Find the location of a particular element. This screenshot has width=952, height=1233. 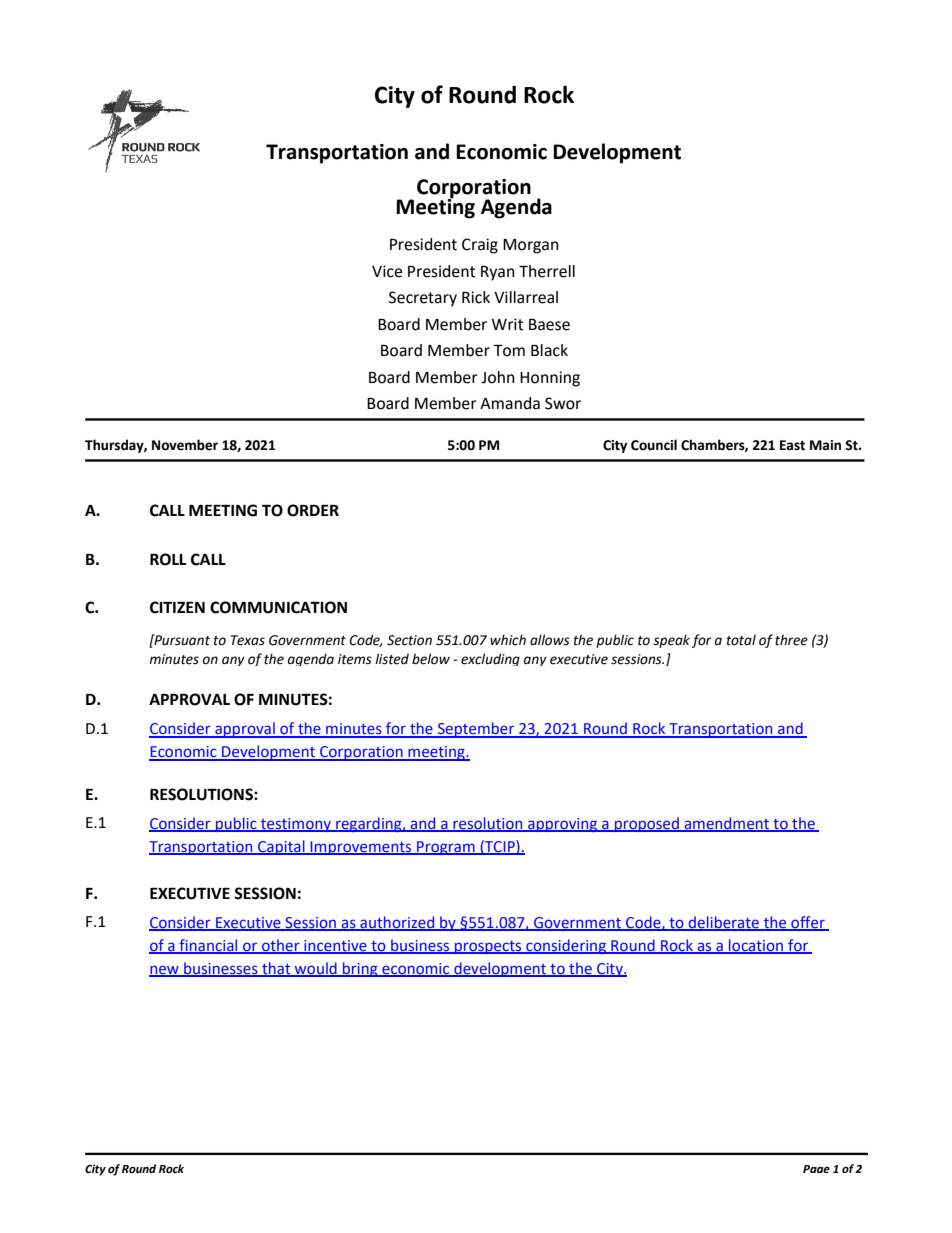

Morgan is located at coordinates (531, 246).
